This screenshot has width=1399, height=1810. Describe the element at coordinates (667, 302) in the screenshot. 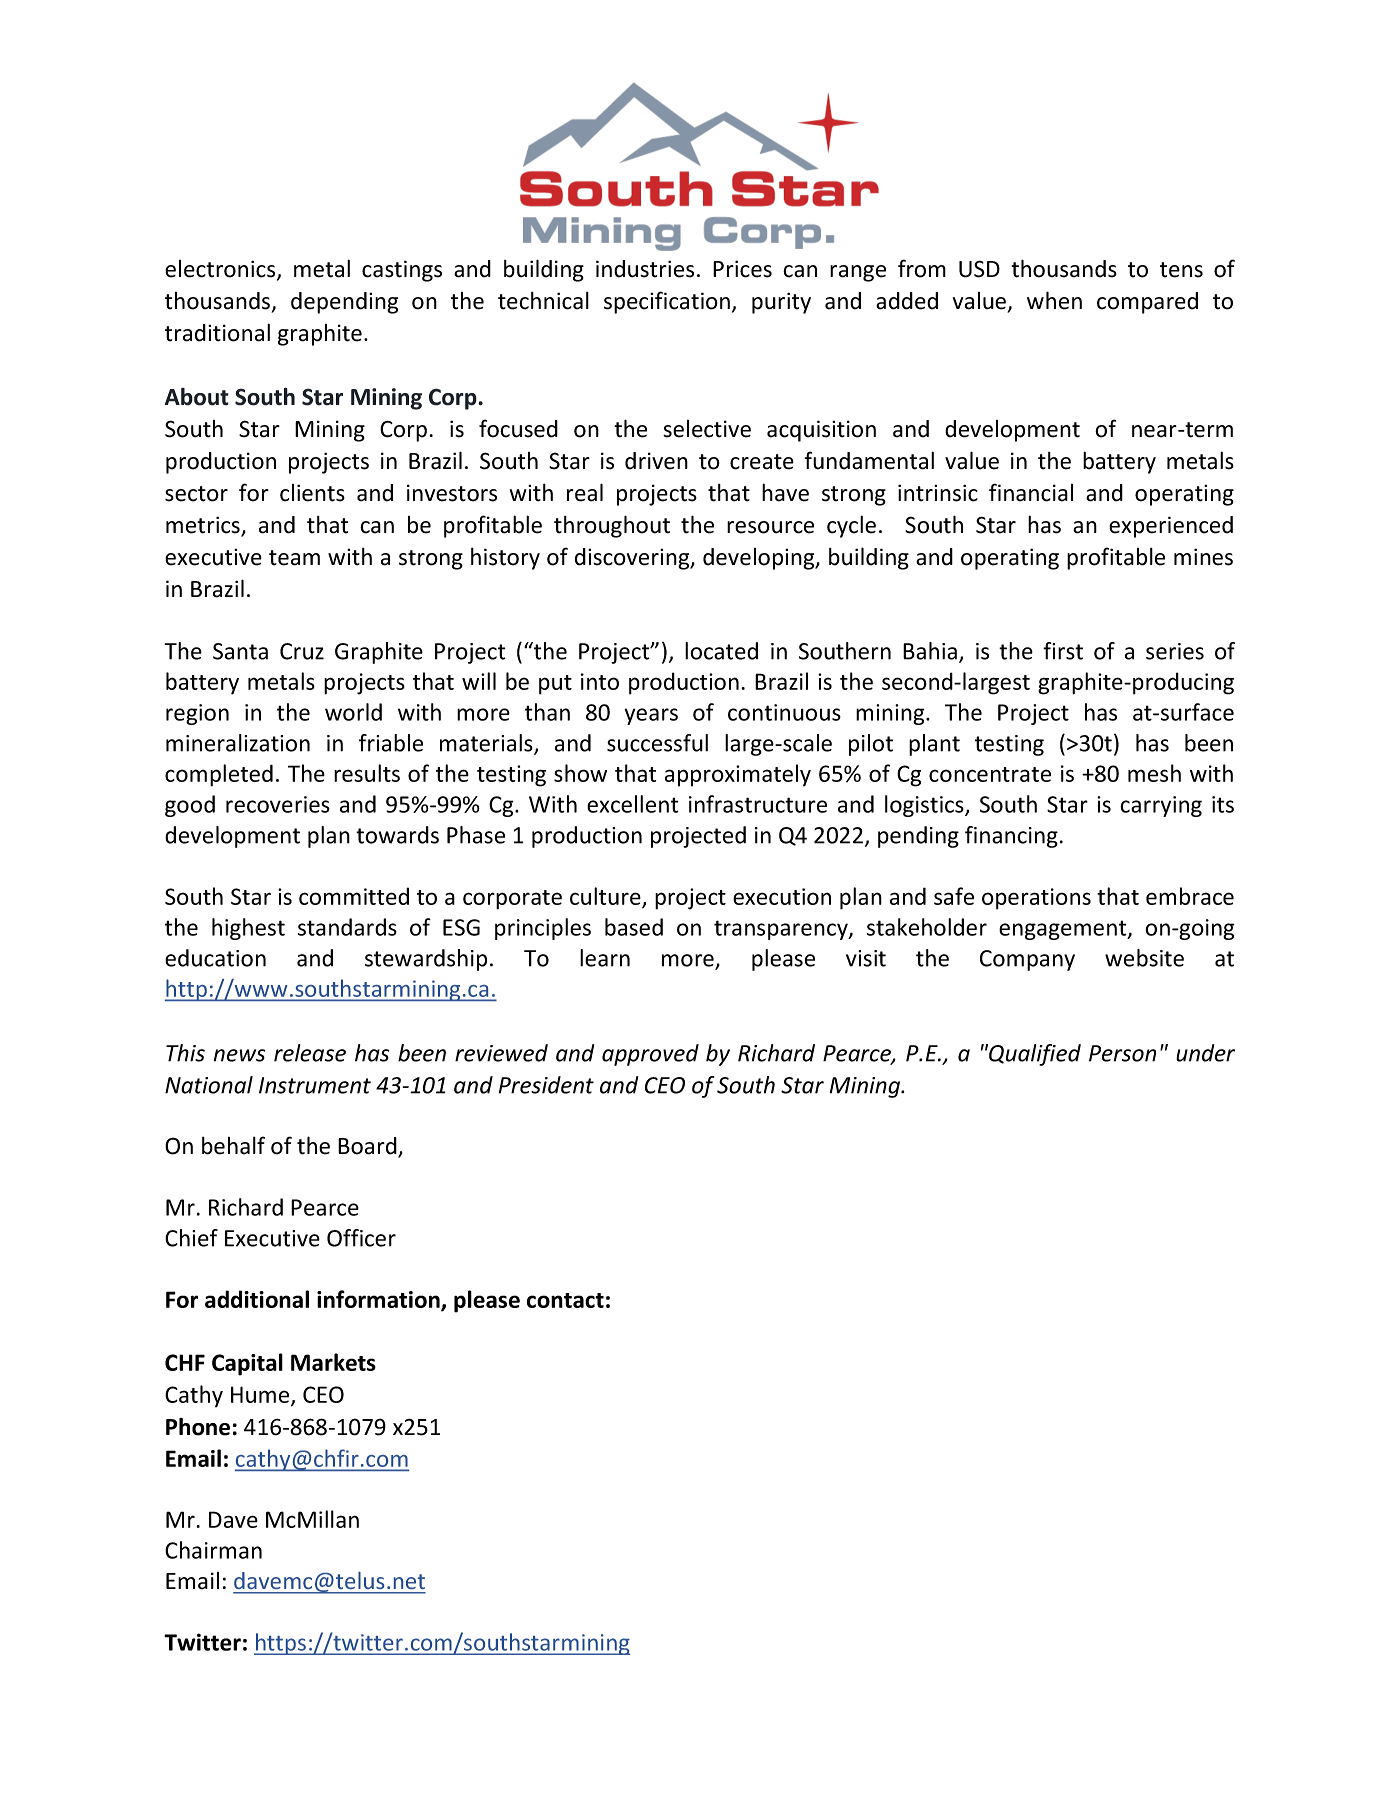

I see `specification` at that location.
